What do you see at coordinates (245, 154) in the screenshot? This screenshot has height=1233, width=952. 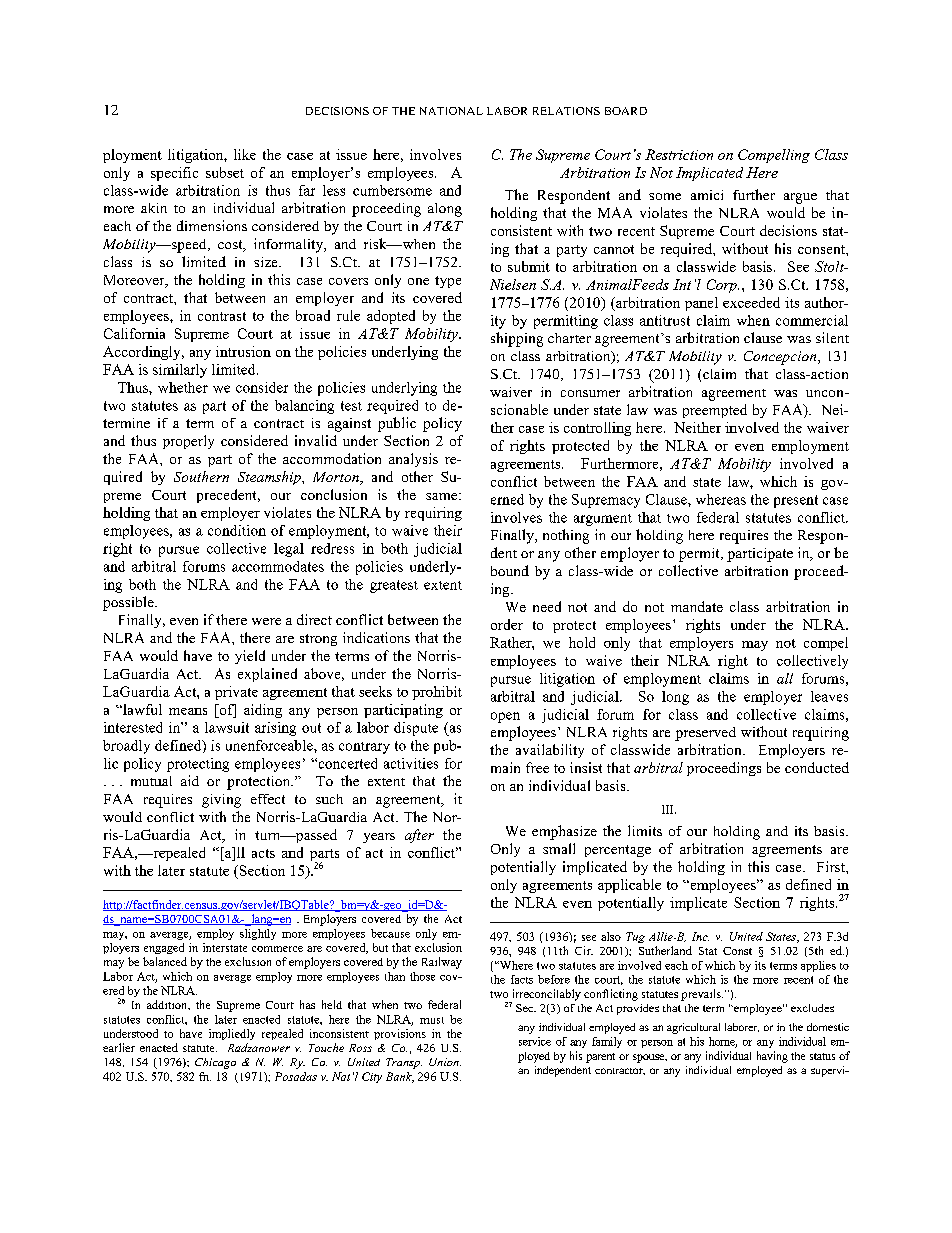 I see `like` at bounding box center [245, 154].
